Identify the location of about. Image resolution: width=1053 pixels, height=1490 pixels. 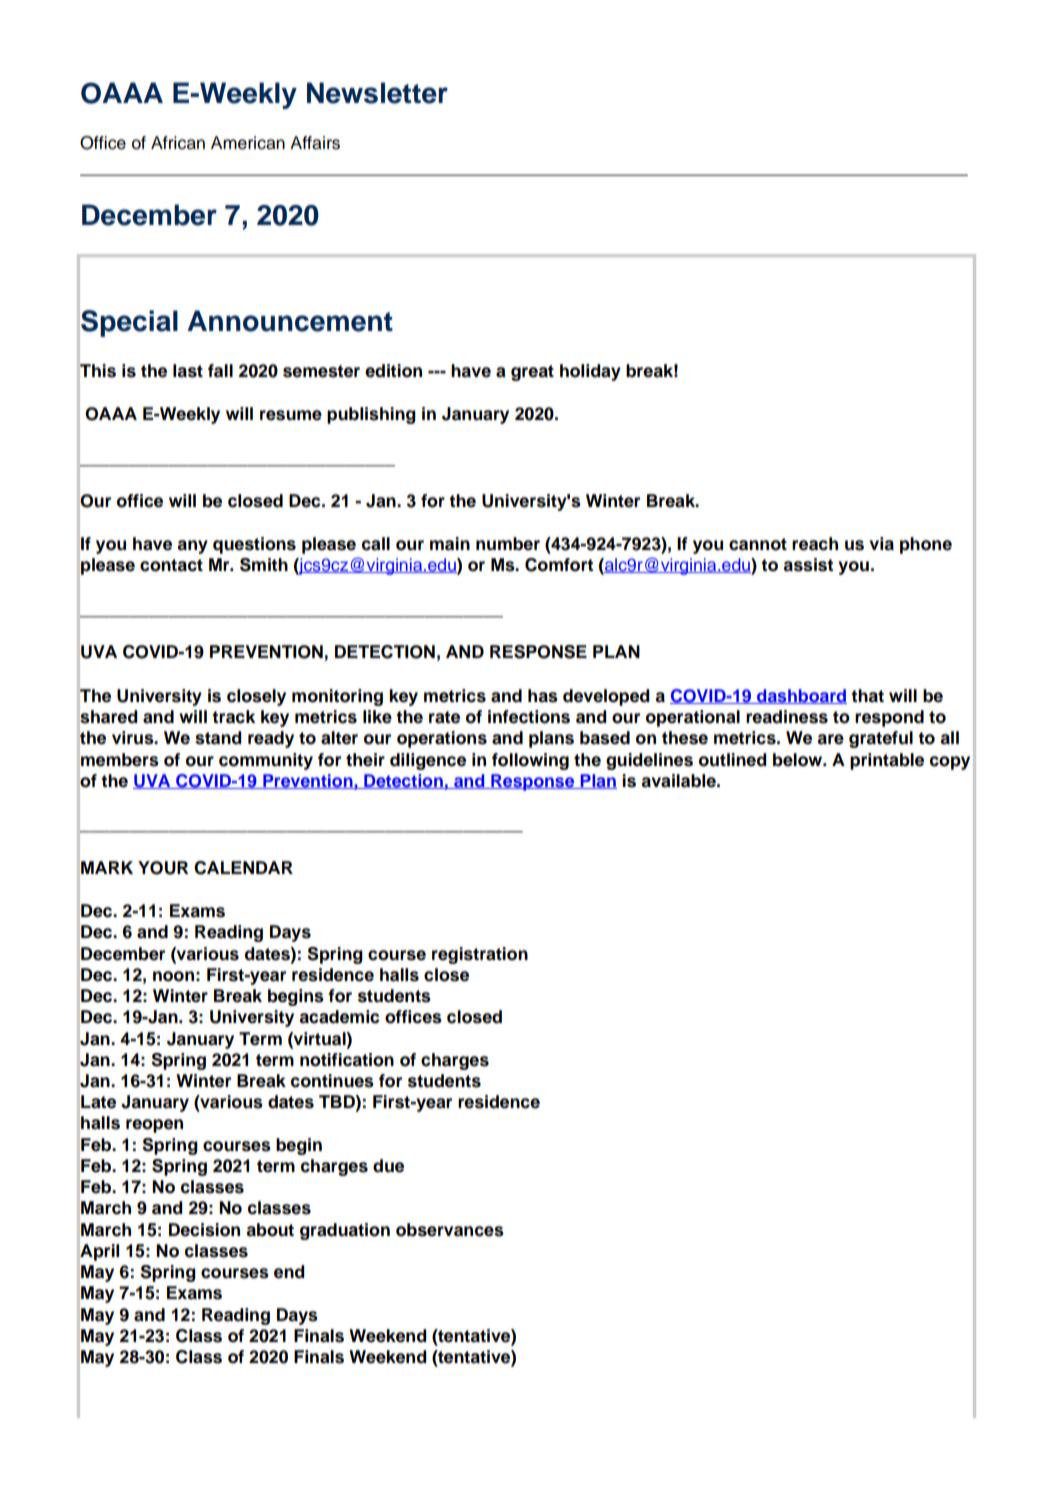
(270, 1230).
